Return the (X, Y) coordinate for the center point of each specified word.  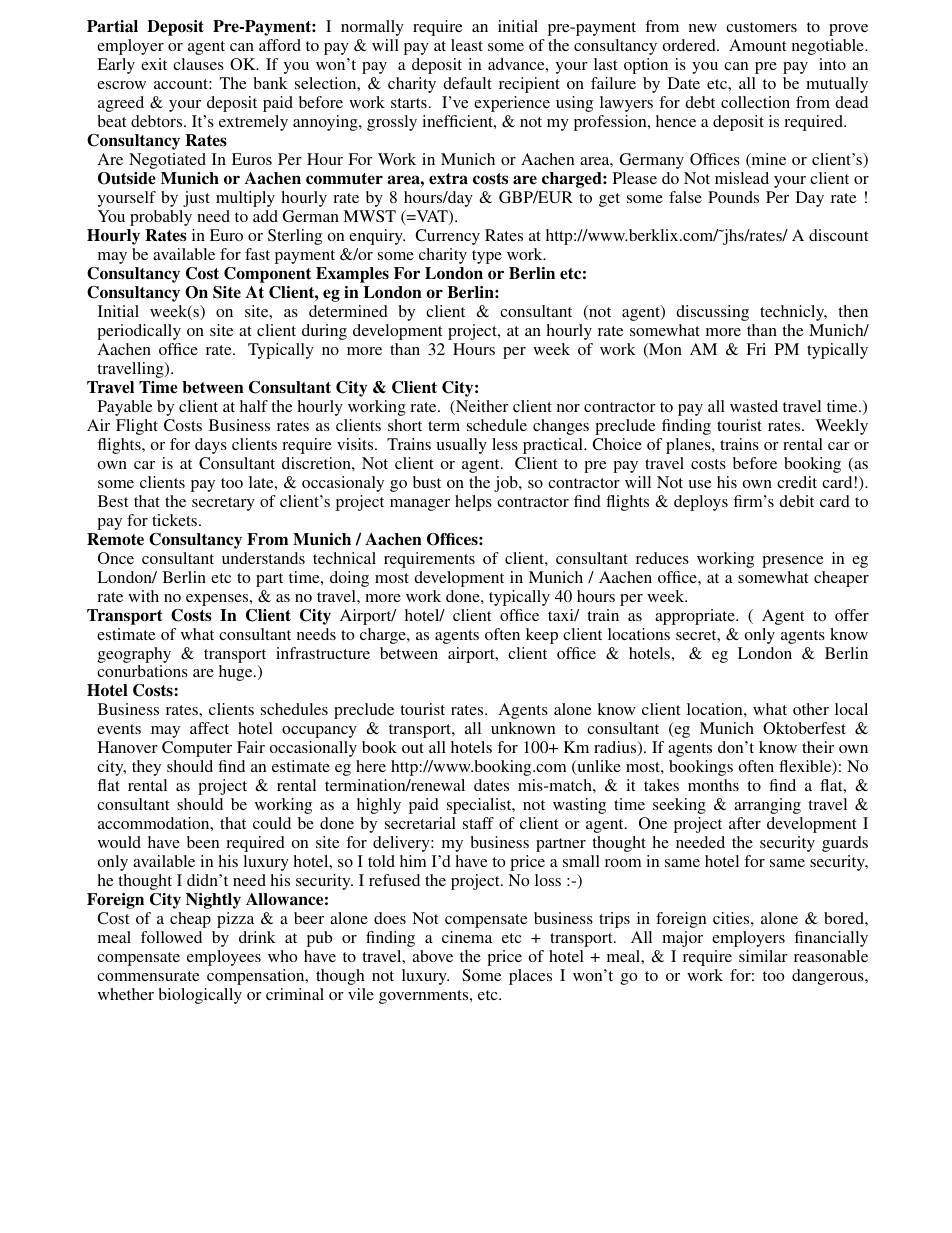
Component (267, 275)
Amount (757, 45)
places (530, 977)
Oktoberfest (804, 728)
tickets (176, 520)
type (487, 257)
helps (473, 503)
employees (224, 958)
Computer (197, 749)
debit (796, 501)
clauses (198, 64)
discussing (712, 313)
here (371, 766)
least (467, 45)
